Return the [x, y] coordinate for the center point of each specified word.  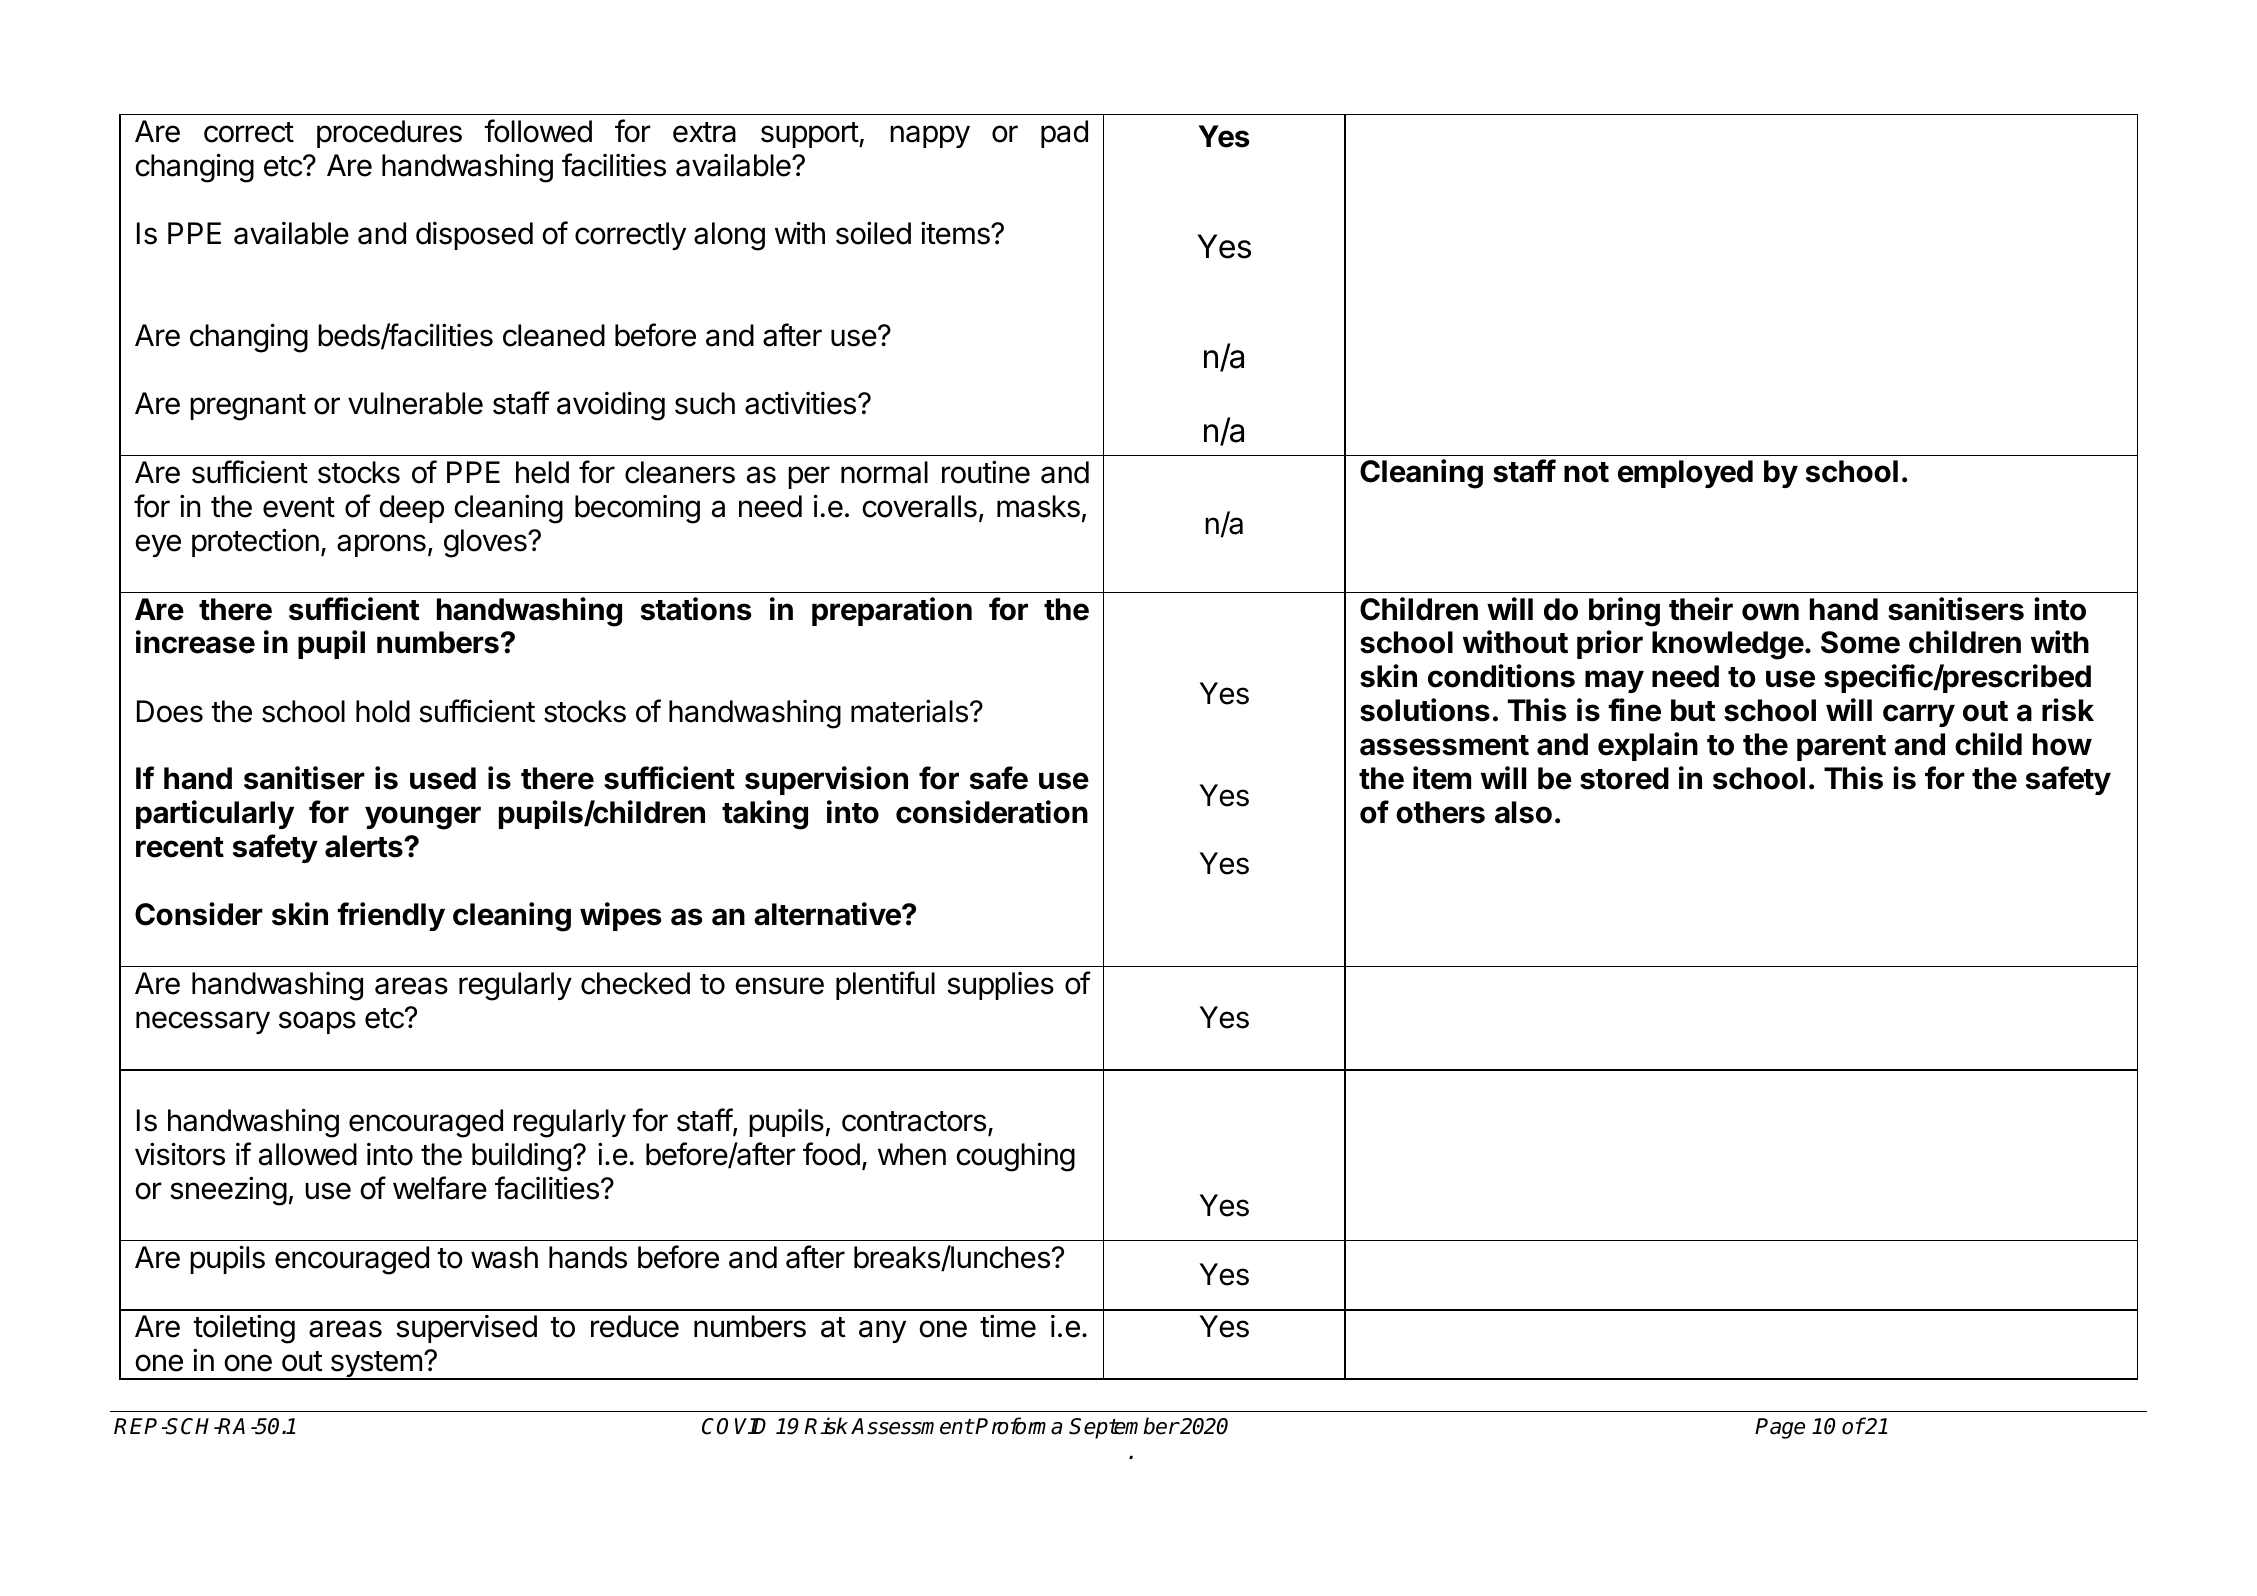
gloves [486, 543]
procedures [389, 134]
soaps [317, 1022]
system [376, 1365]
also [1523, 812]
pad [1064, 134]
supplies [1000, 986]
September [1124, 1428]
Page [1780, 1428]
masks [1038, 506]
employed [1685, 474]
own [1770, 612]
